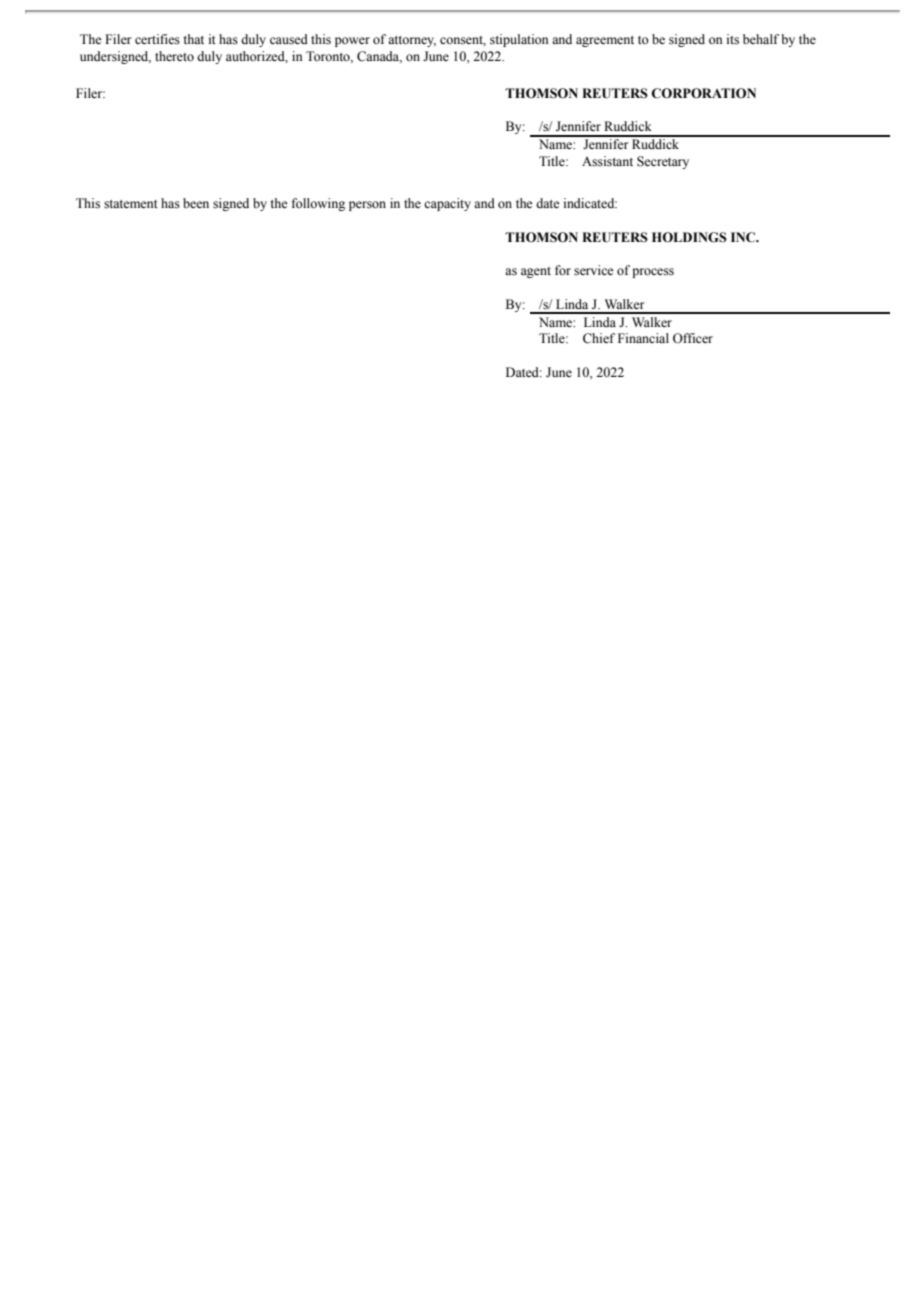 The image size is (924, 1308). What do you see at coordinates (196, 203) in the screenshot?
I see `been` at bounding box center [196, 203].
